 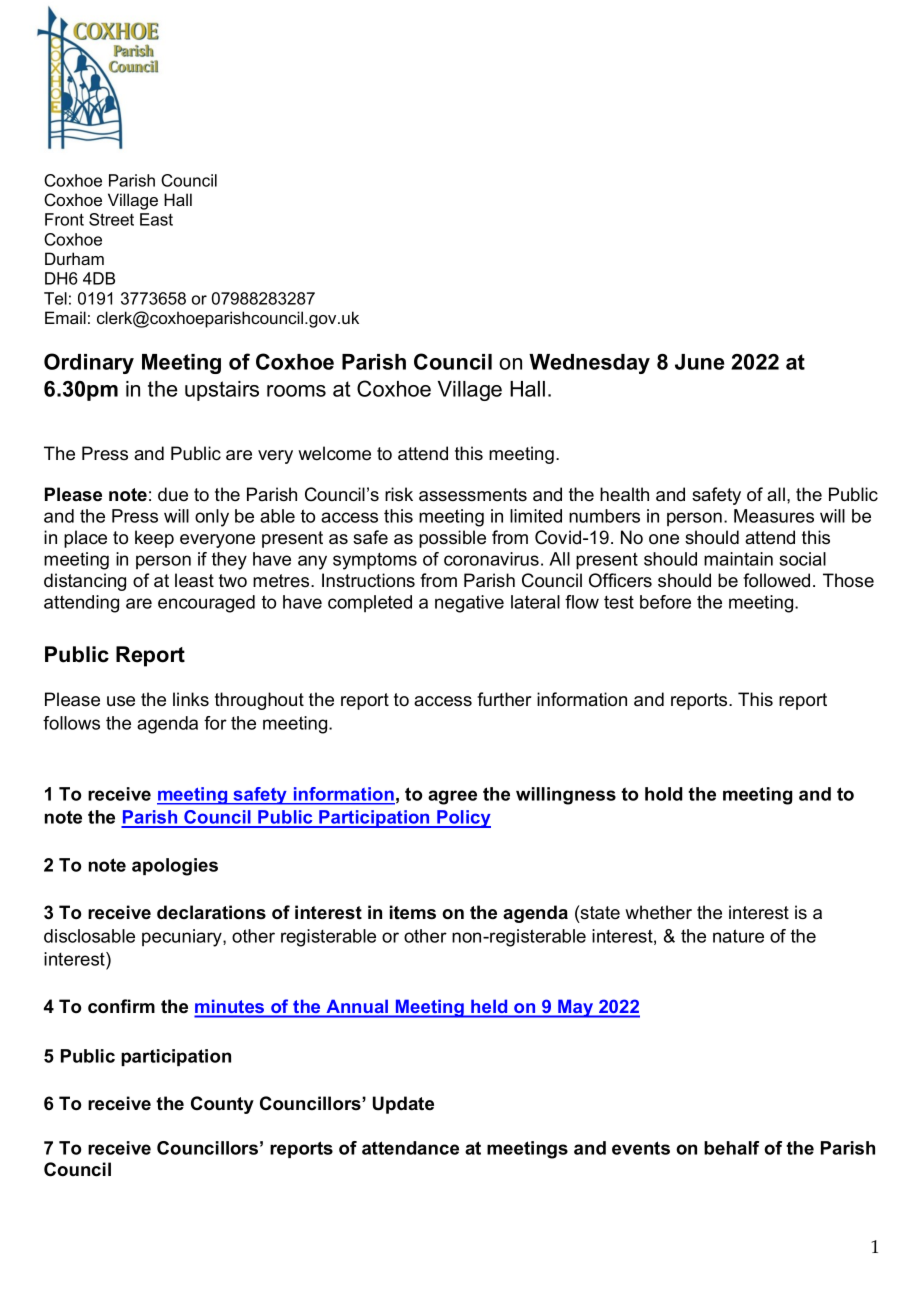 I want to click on before, so click(x=665, y=602).
